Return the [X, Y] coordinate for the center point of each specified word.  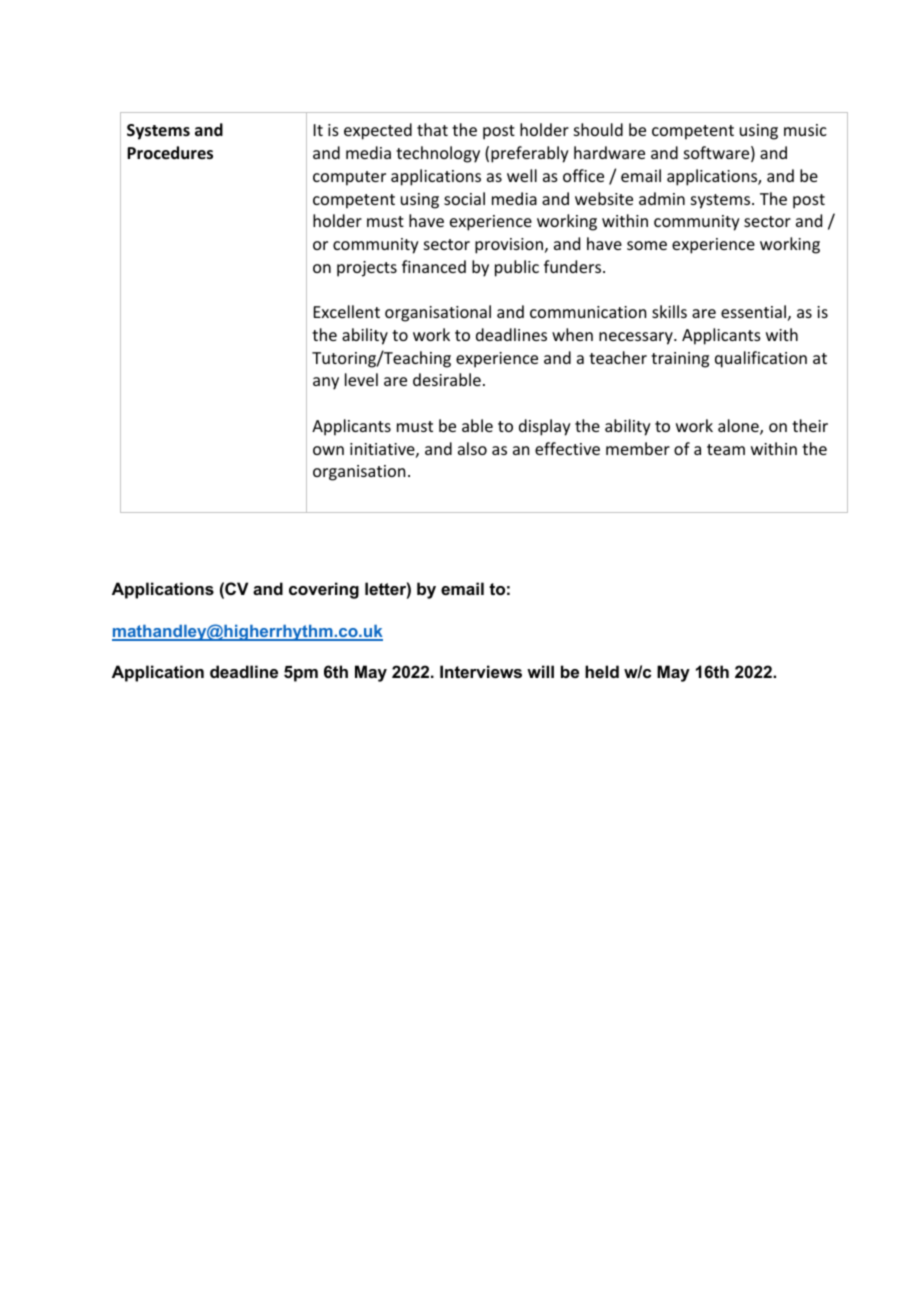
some [647, 245]
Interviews [481, 671]
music [805, 130]
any [326, 383]
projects [367, 269]
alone [739, 427]
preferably [530, 154]
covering [324, 590]
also [472, 448]
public [517, 268]
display [545, 427]
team [726, 449]
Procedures [170, 153]
